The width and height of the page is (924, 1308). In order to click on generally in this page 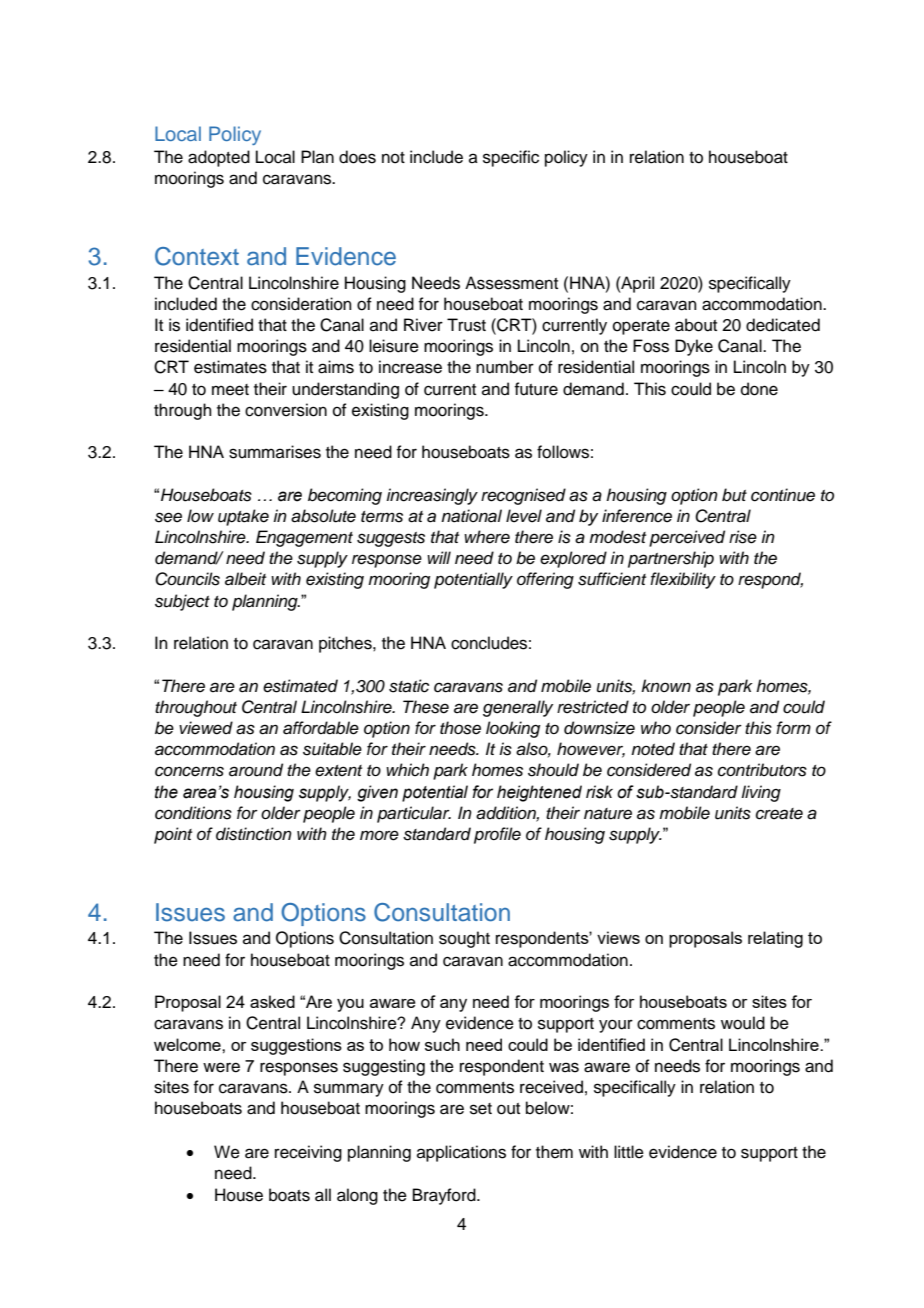, I will do `click(518, 708)`.
